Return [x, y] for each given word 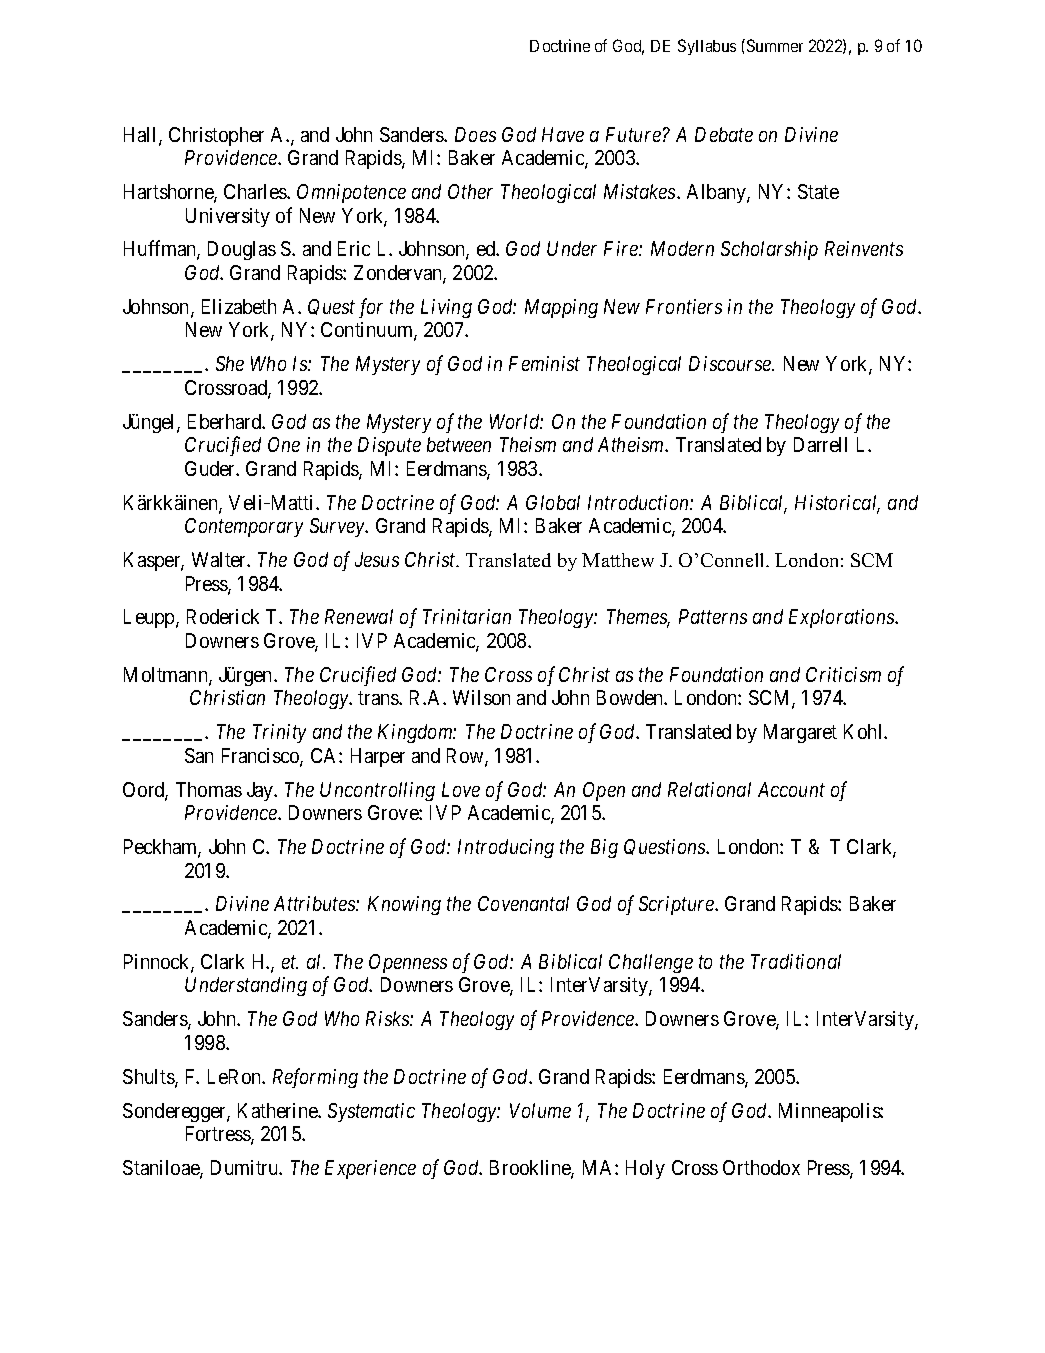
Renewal [359, 616]
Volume [540, 1110]
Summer [775, 45]
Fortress [219, 1135]
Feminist [544, 363]
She [230, 363]
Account [791, 789]
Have [563, 134]
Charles [256, 191]
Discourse [731, 363]
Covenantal [523, 903]
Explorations [842, 618]
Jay [261, 791]
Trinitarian [467, 616]
